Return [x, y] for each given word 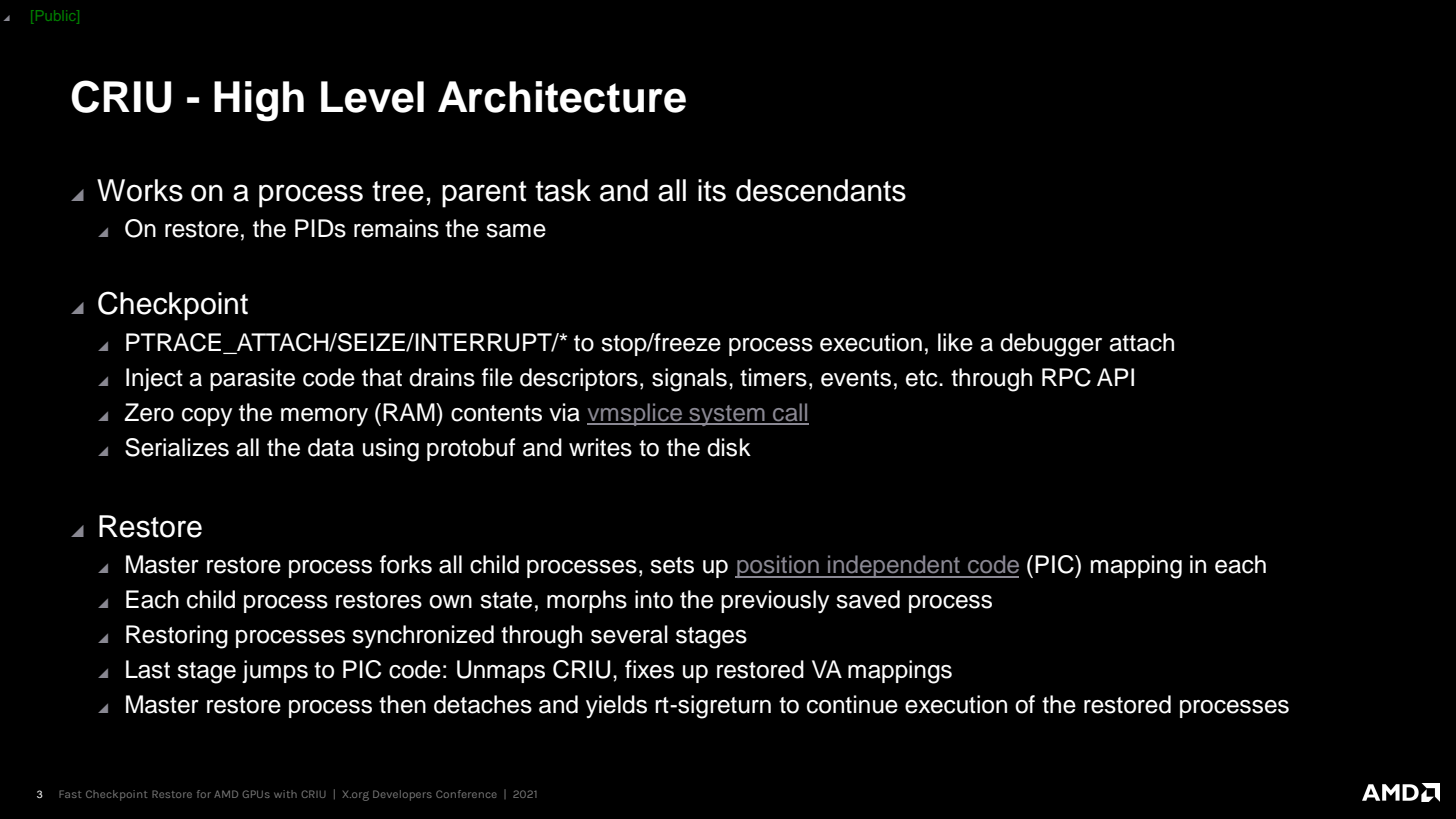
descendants [821, 190]
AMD [226, 794]
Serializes [177, 447]
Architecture [562, 97]
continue [852, 704]
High [259, 101]
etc [923, 378]
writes [600, 447]
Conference [466, 794]
